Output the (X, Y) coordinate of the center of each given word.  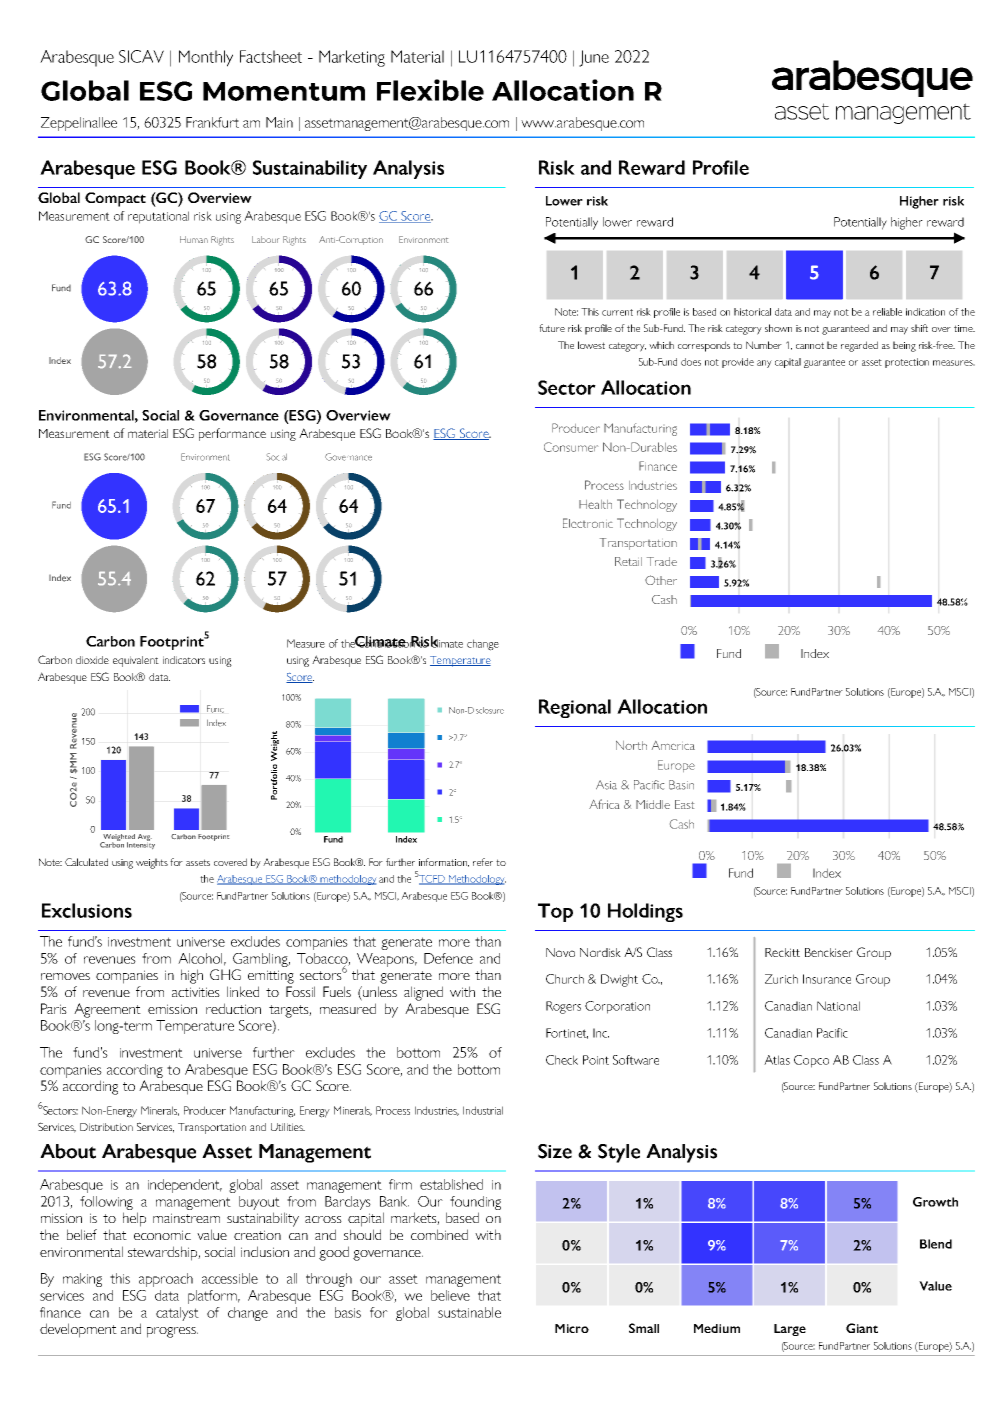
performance (232, 434)
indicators (184, 660)
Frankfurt (212, 122)
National (838, 1006)
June (594, 58)
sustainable (469, 1312)
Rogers (563, 1007)
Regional (575, 708)
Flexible (430, 90)
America (673, 745)
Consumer (571, 447)
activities (196, 992)
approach (166, 1280)
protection (907, 363)
